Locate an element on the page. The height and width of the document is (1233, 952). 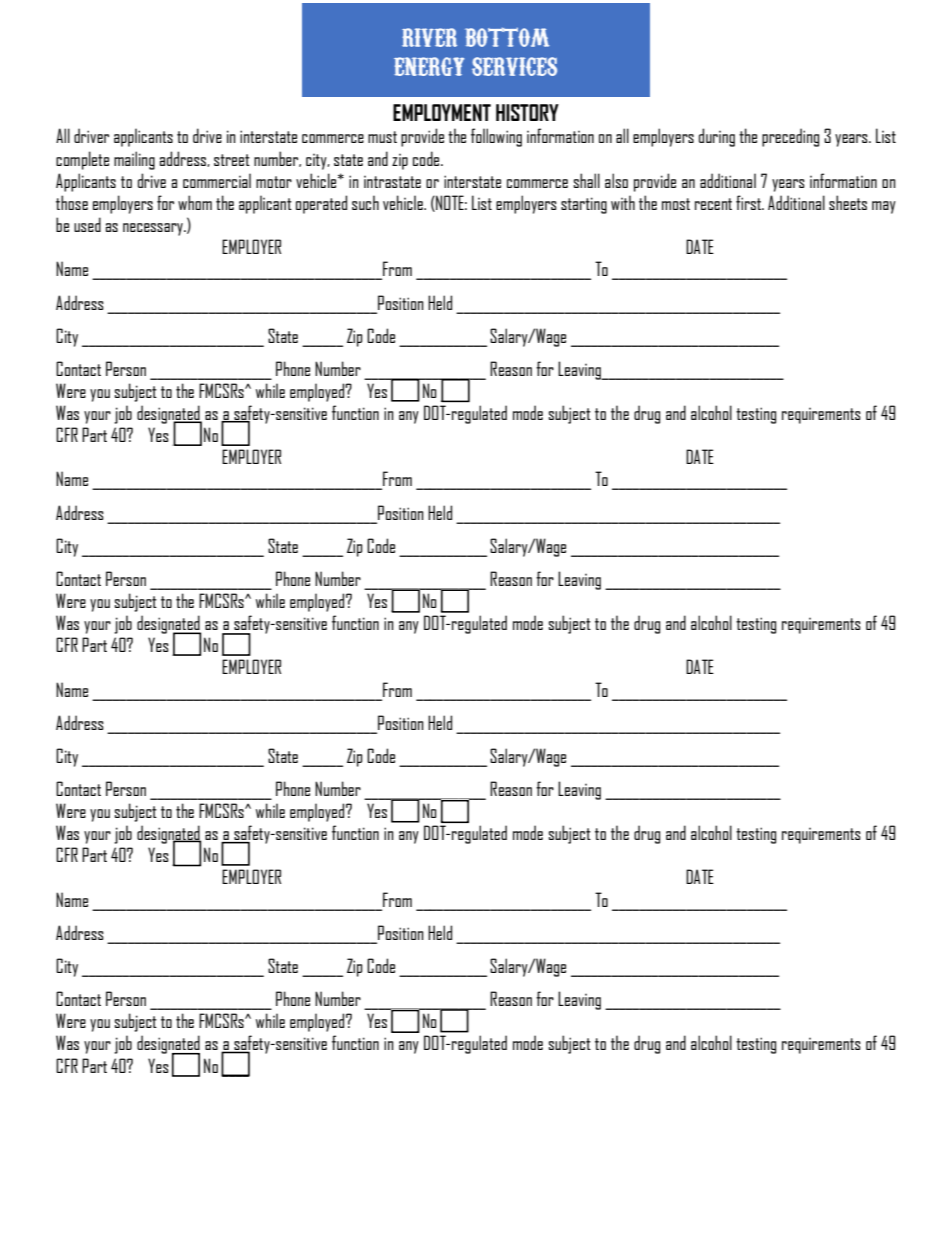
BOTTOM is located at coordinates (508, 37).
